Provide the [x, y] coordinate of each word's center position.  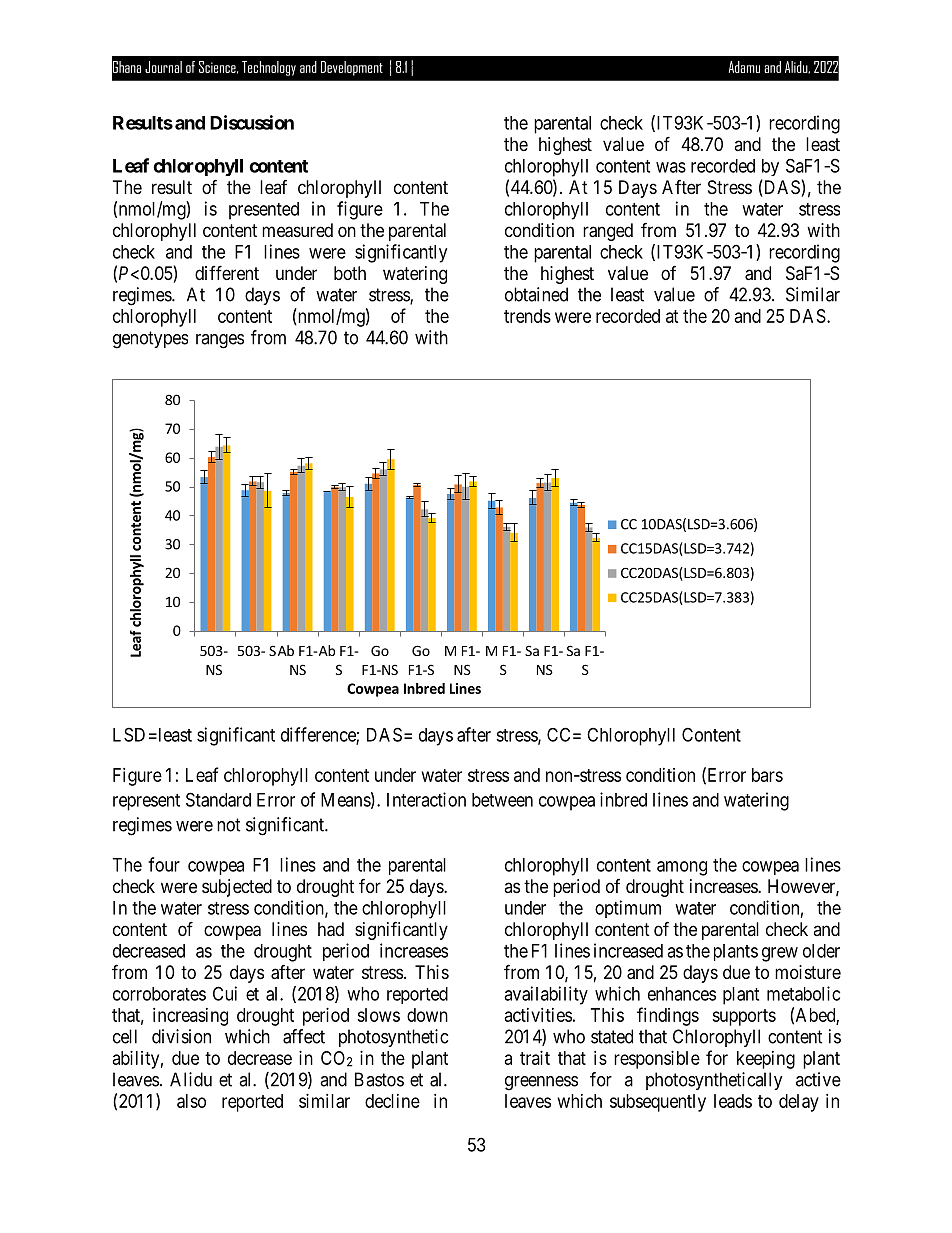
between [502, 800]
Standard [218, 799]
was [671, 167]
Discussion [252, 122]
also [191, 1101]
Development [352, 68]
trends [527, 316]
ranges [220, 341]
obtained [536, 294]
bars [767, 775]
